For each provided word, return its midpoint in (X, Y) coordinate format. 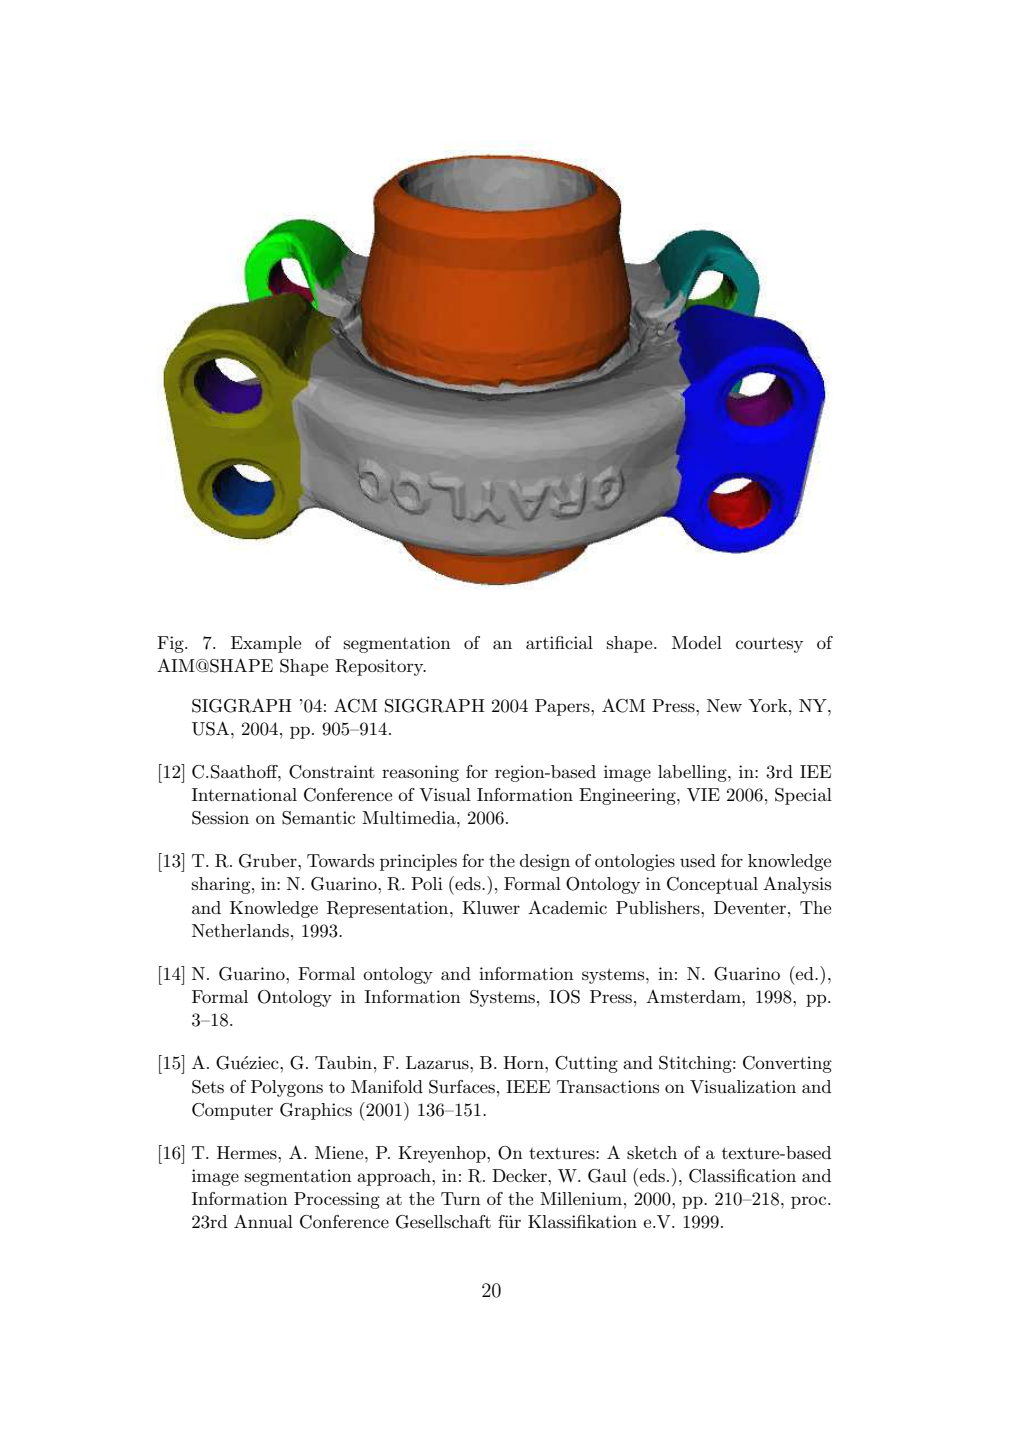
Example (266, 644)
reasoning (420, 773)
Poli (427, 883)
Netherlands (240, 931)
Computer (232, 1111)
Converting (787, 1064)
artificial (559, 642)
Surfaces (462, 1087)
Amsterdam (694, 997)
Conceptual (712, 885)
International (244, 794)
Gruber (269, 861)
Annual (263, 1221)
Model (697, 642)
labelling (693, 773)
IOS (564, 997)
